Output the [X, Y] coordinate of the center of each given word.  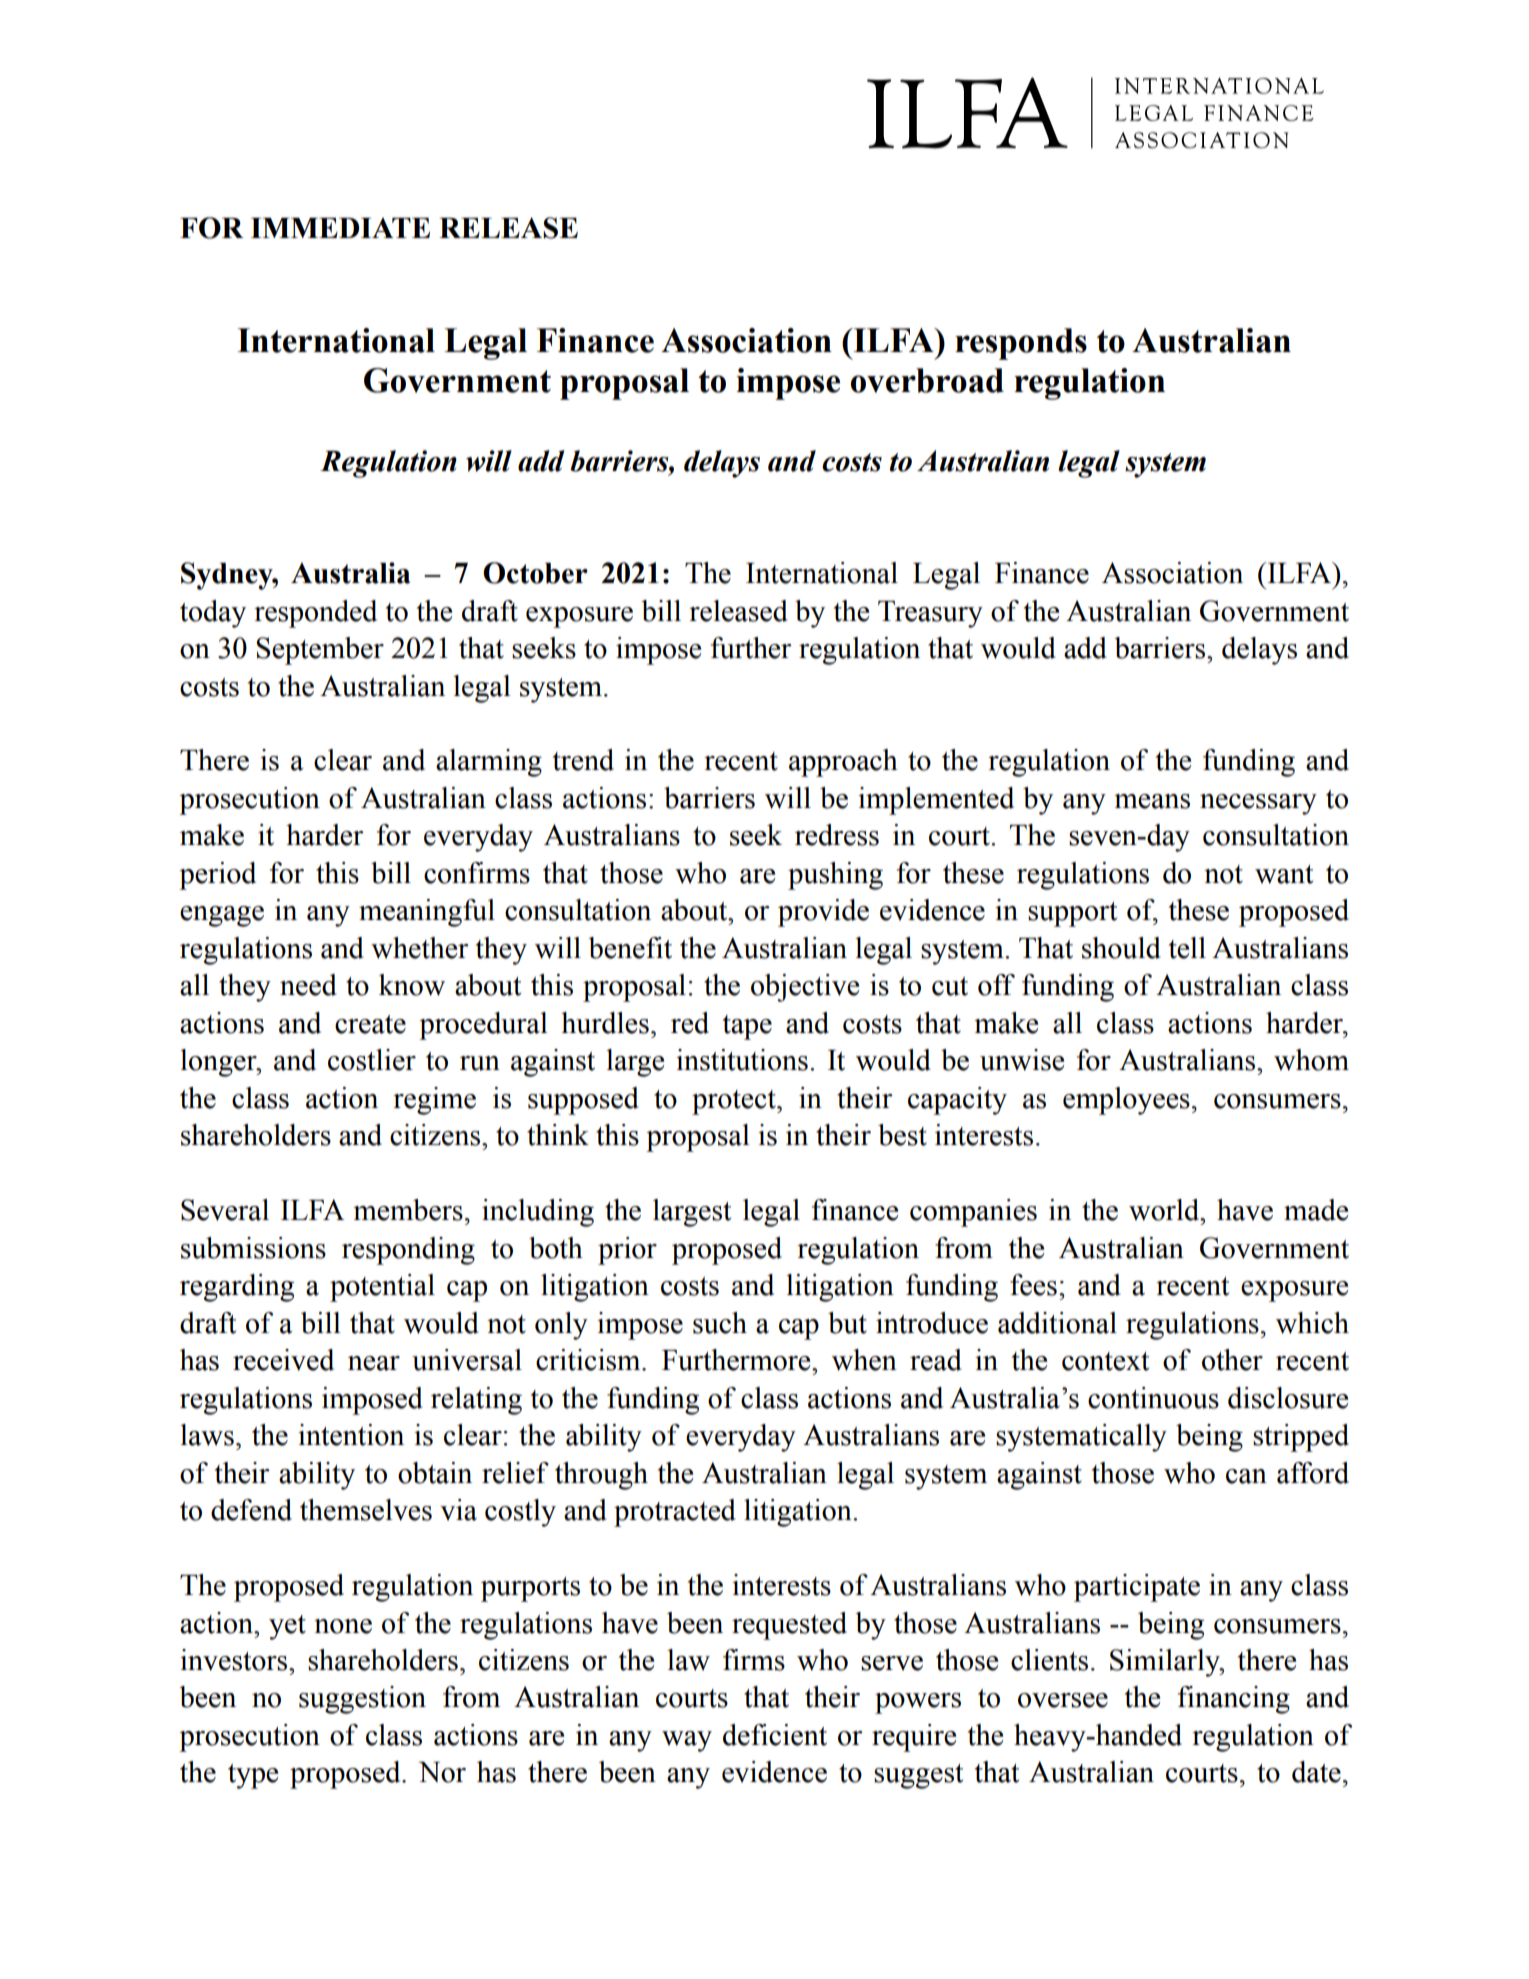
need [308, 985]
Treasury [930, 614]
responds [1021, 344]
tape [747, 1027]
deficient [775, 1735]
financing [1234, 1700]
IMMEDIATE [340, 227]
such [720, 1323]
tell [1187, 948]
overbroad [927, 380]
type [253, 1776]
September [320, 651]
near [374, 1363]
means [1152, 801]
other [1232, 1360]
